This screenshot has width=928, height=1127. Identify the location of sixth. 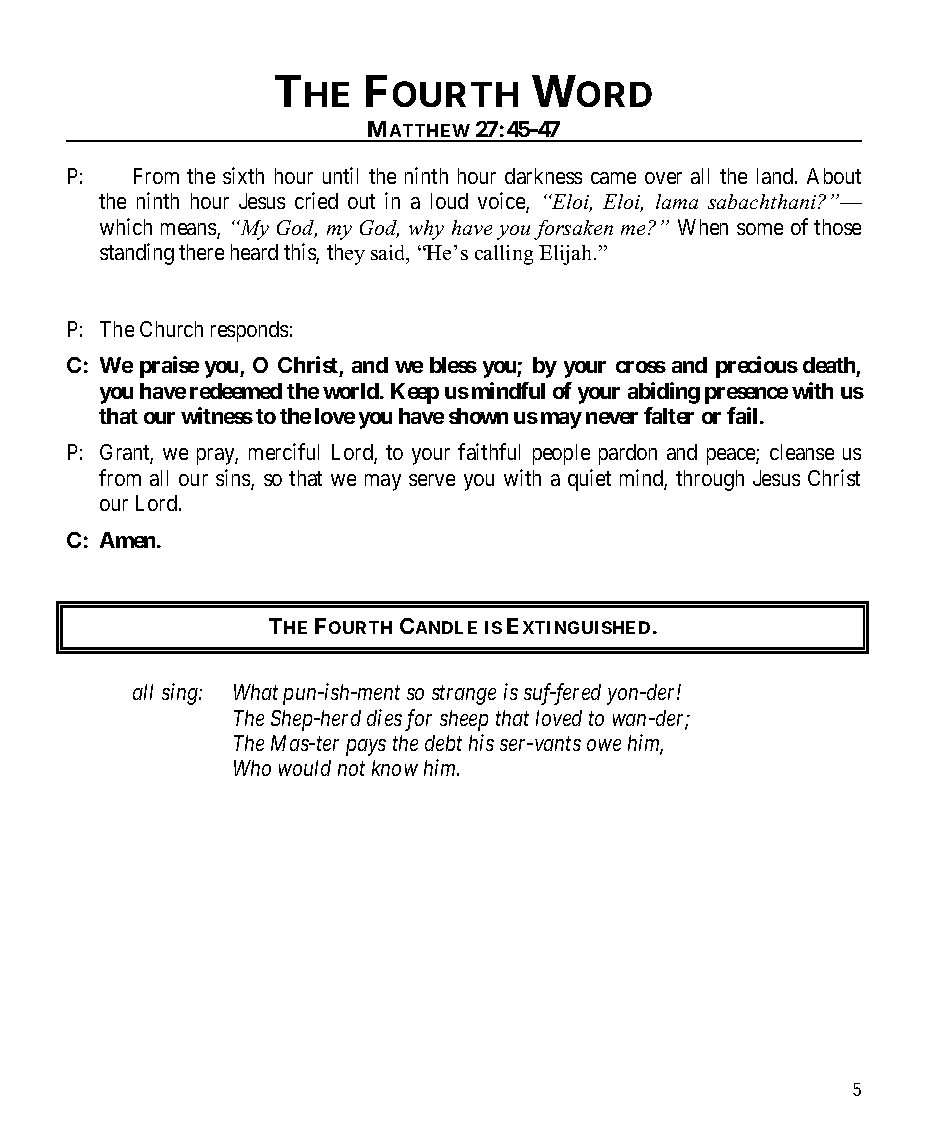
(243, 175).
